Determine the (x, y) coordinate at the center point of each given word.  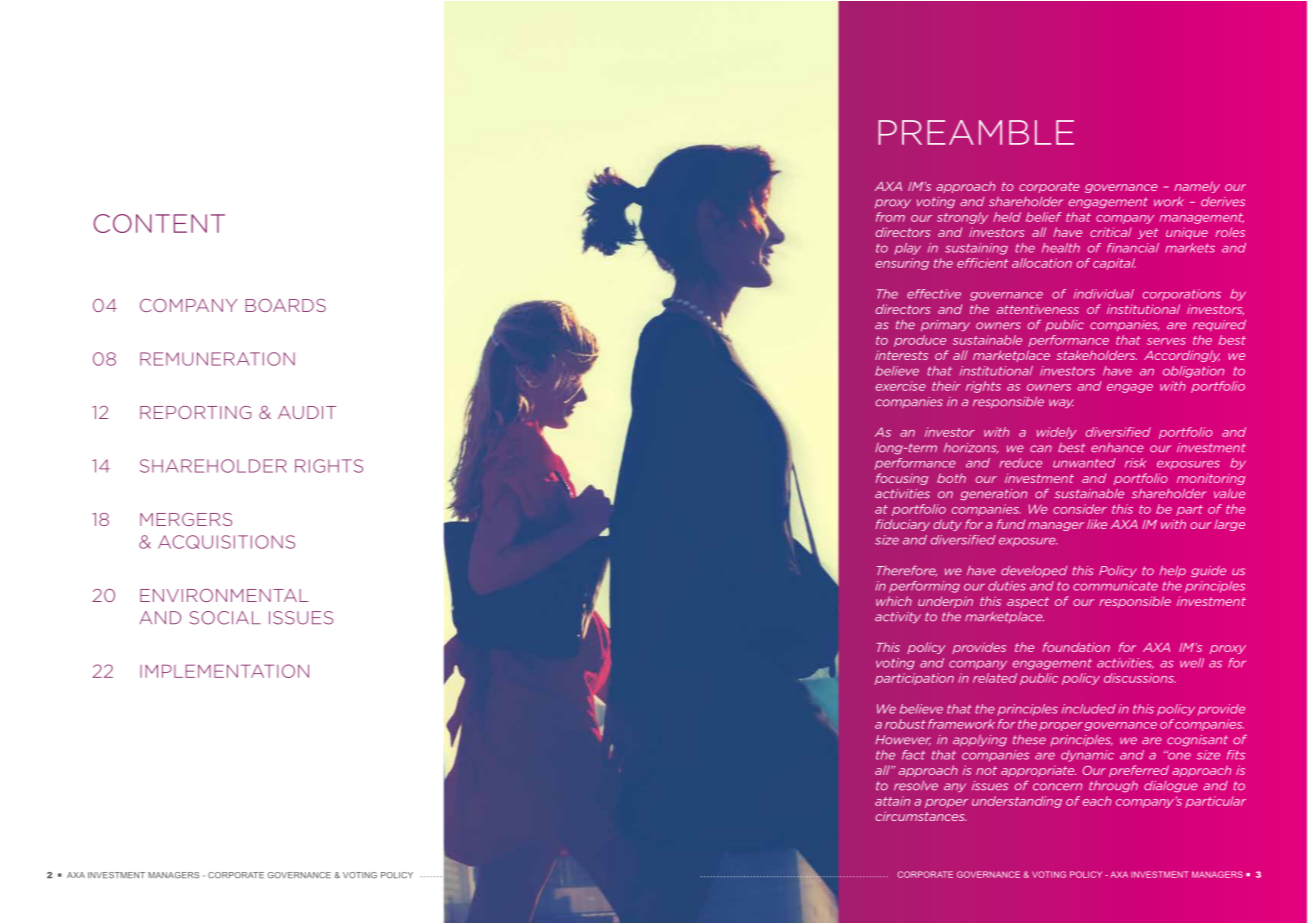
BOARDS (285, 305)
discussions (1140, 678)
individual (1104, 294)
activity (898, 617)
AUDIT (307, 412)
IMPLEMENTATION (224, 671)
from (890, 217)
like (1097, 524)
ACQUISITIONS (226, 542)
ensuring (902, 264)
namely (1197, 187)
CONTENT (159, 223)
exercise (901, 386)
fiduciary (903, 525)
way (1061, 403)
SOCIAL (225, 618)
